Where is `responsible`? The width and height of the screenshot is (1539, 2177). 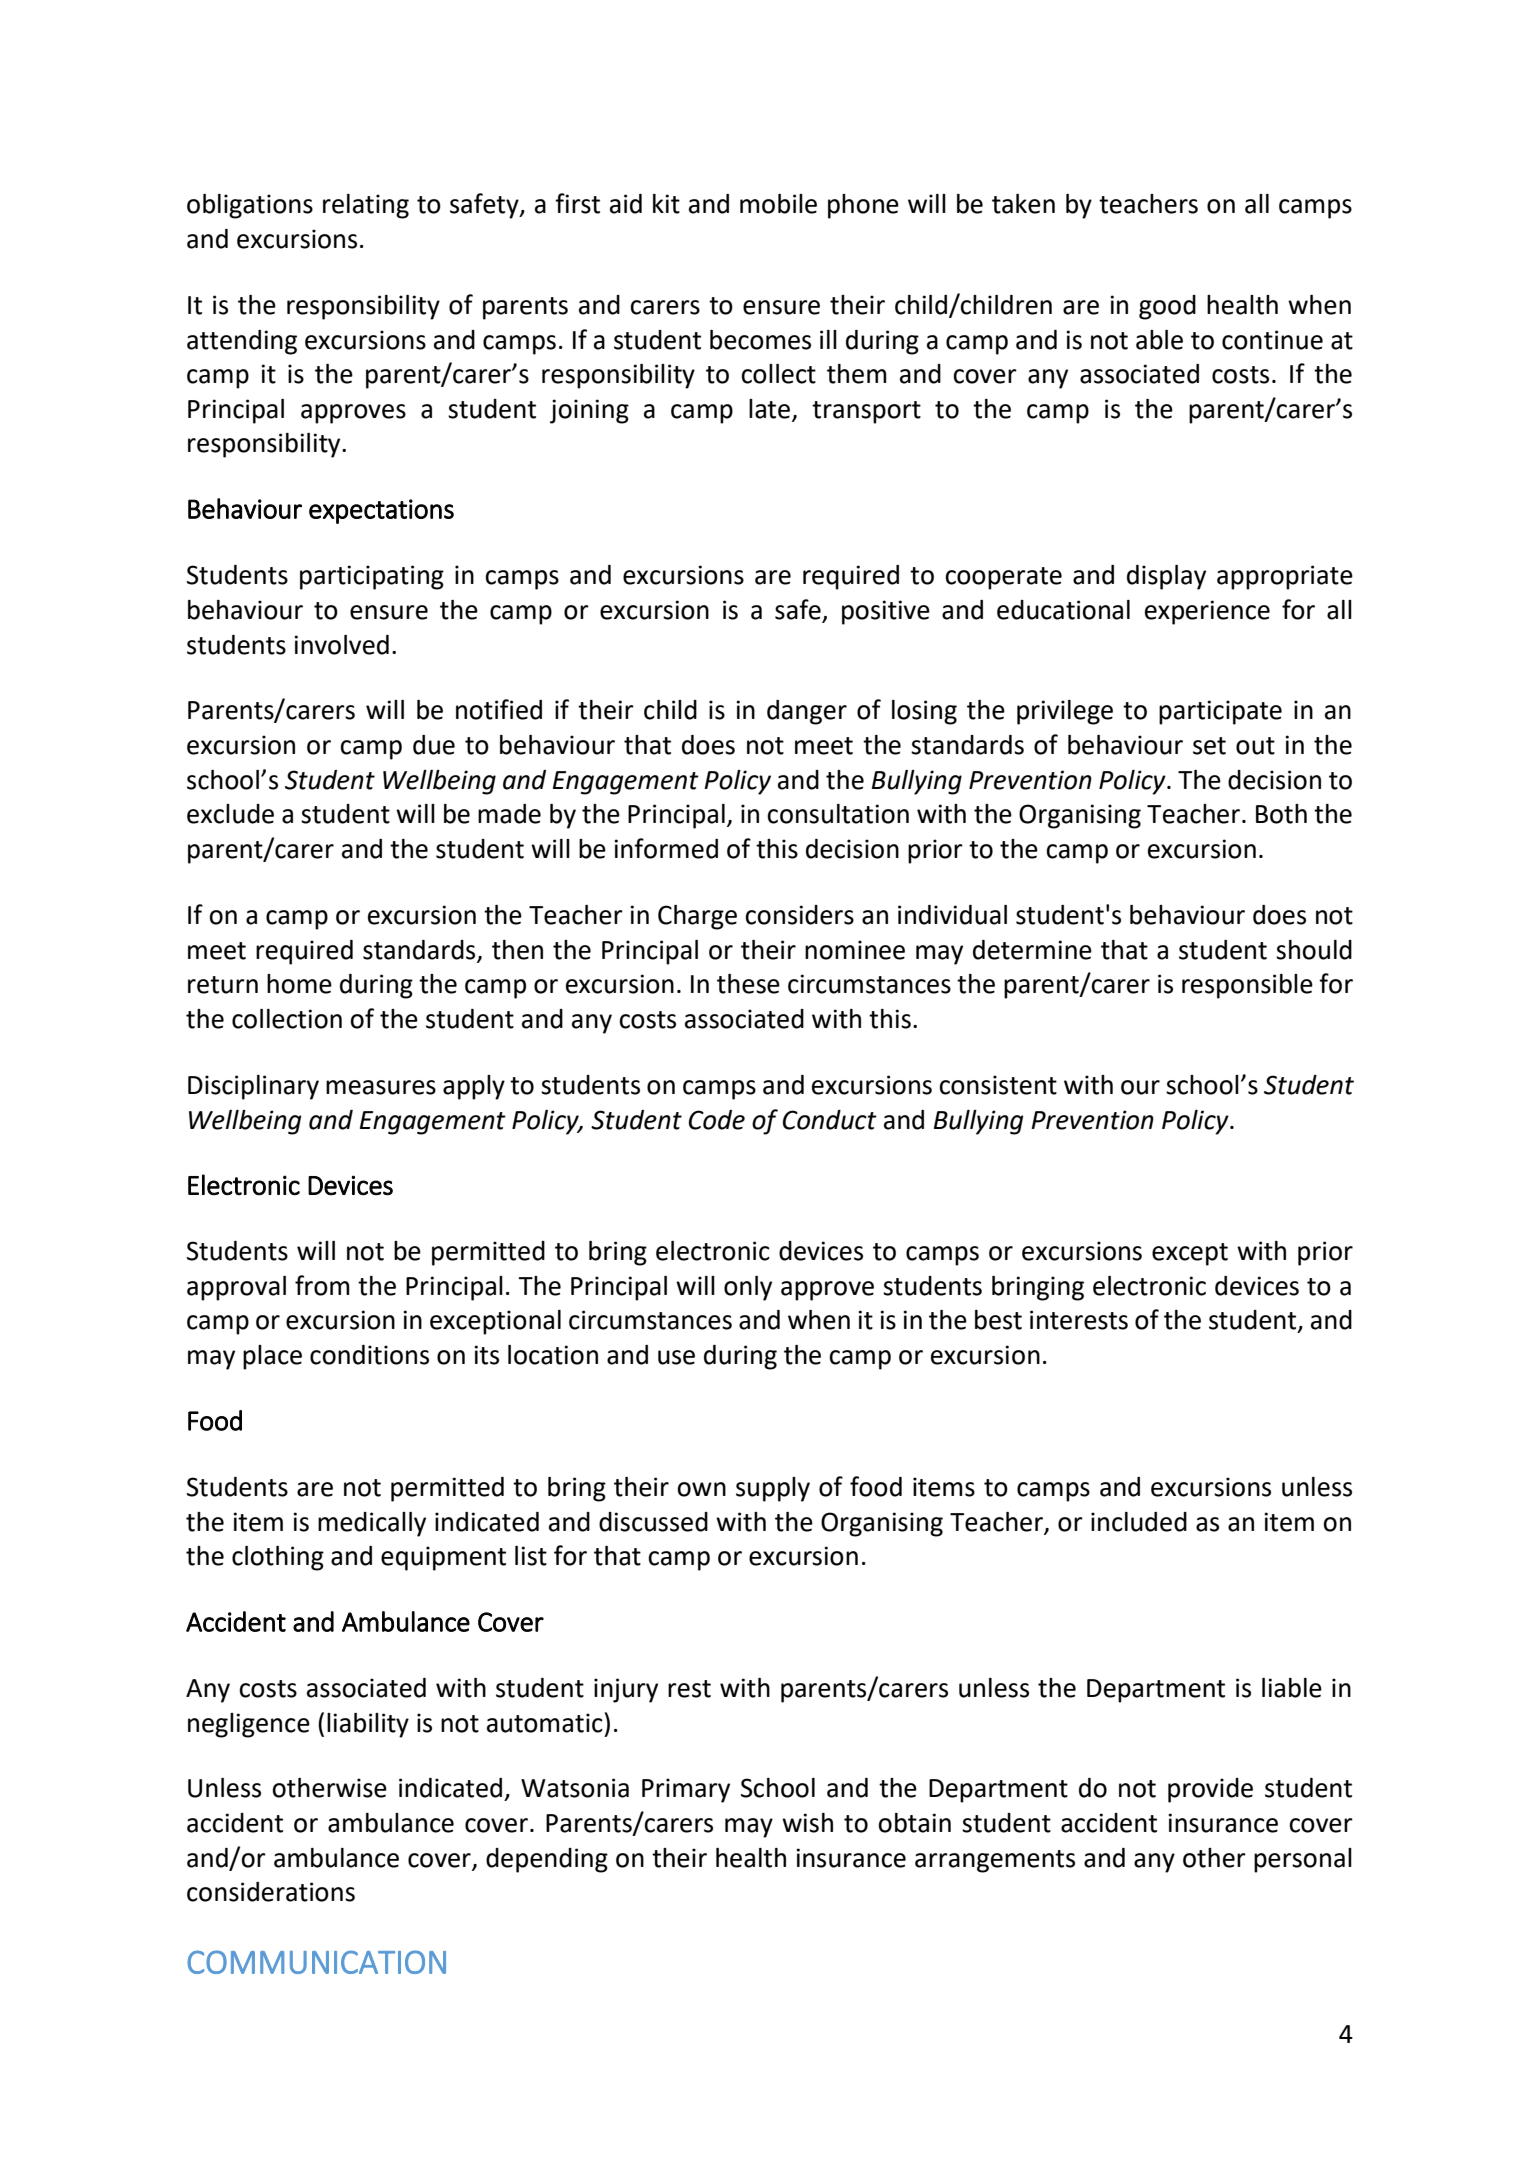
responsible is located at coordinates (1247, 986).
